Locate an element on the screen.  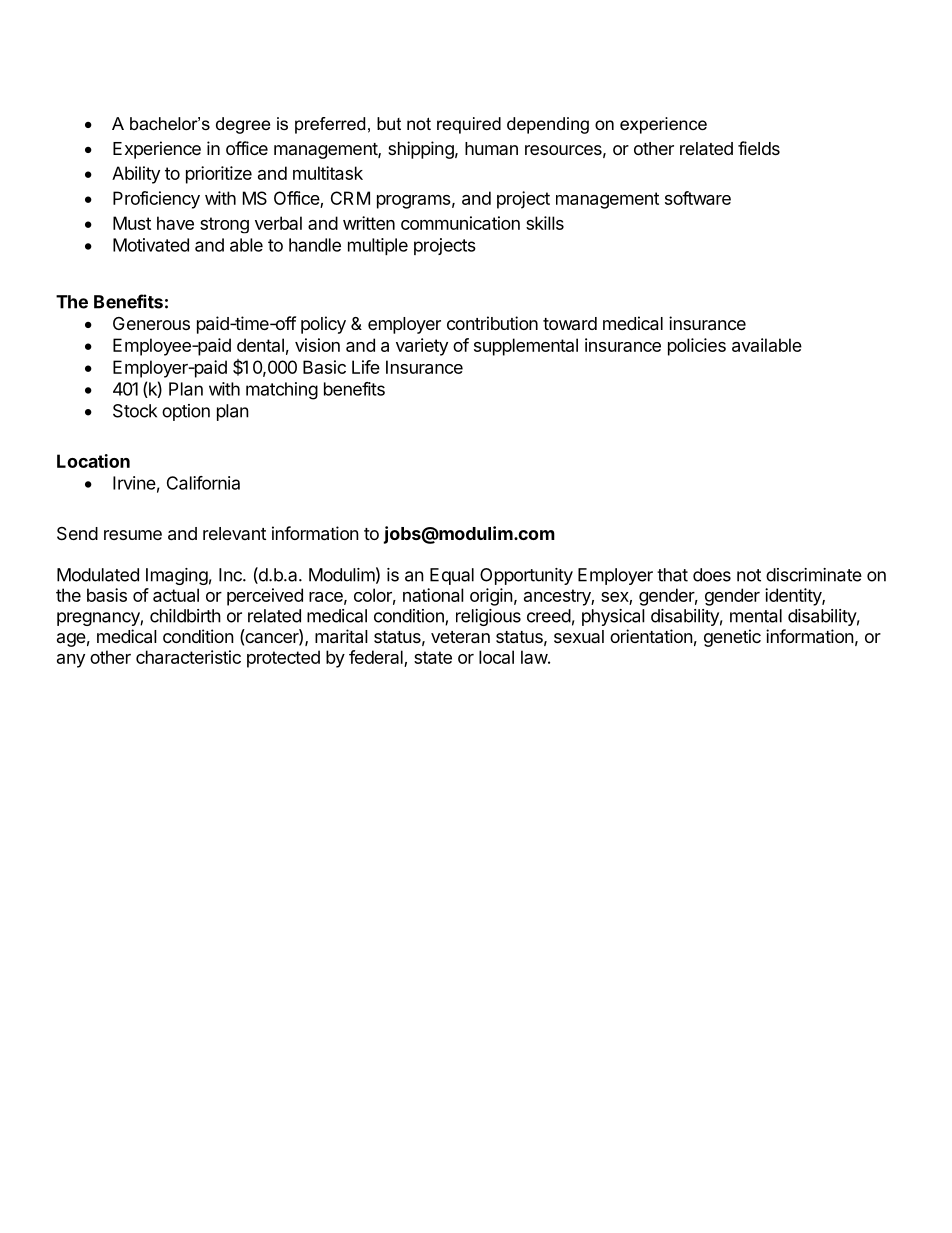
relevant is located at coordinates (234, 533).
